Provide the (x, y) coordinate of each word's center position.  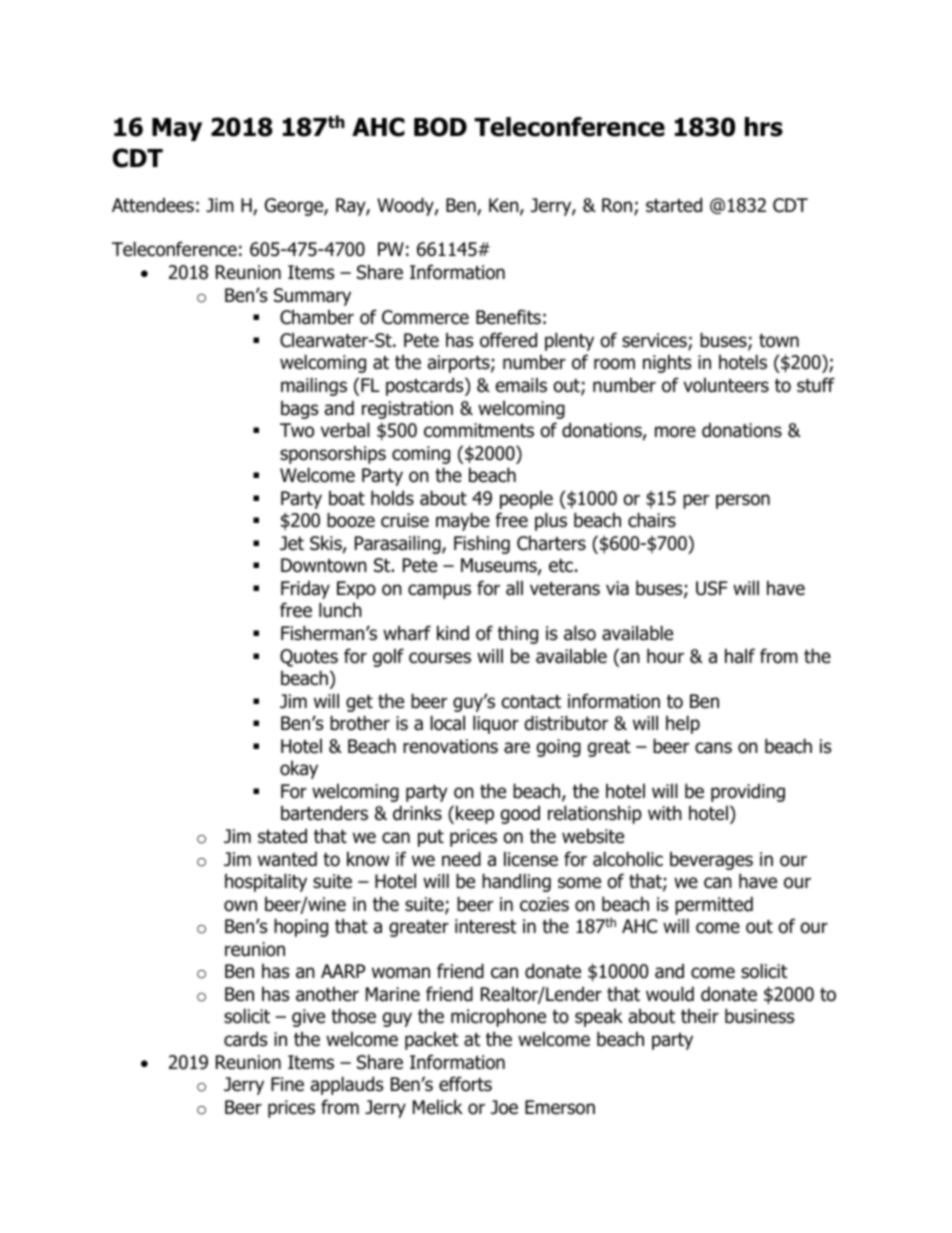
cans (713, 748)
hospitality (266, 882)
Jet (292, 543)
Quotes (309, 658)
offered (508, 340)
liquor (496, 724)
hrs (764, 127)
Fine (287, 1084)
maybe (463, 521)
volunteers (726, 385)
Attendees (153, 205)
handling (516, 882)
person (743, 501)
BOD (440, 127)
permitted (714, 905)
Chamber (317, 317)
